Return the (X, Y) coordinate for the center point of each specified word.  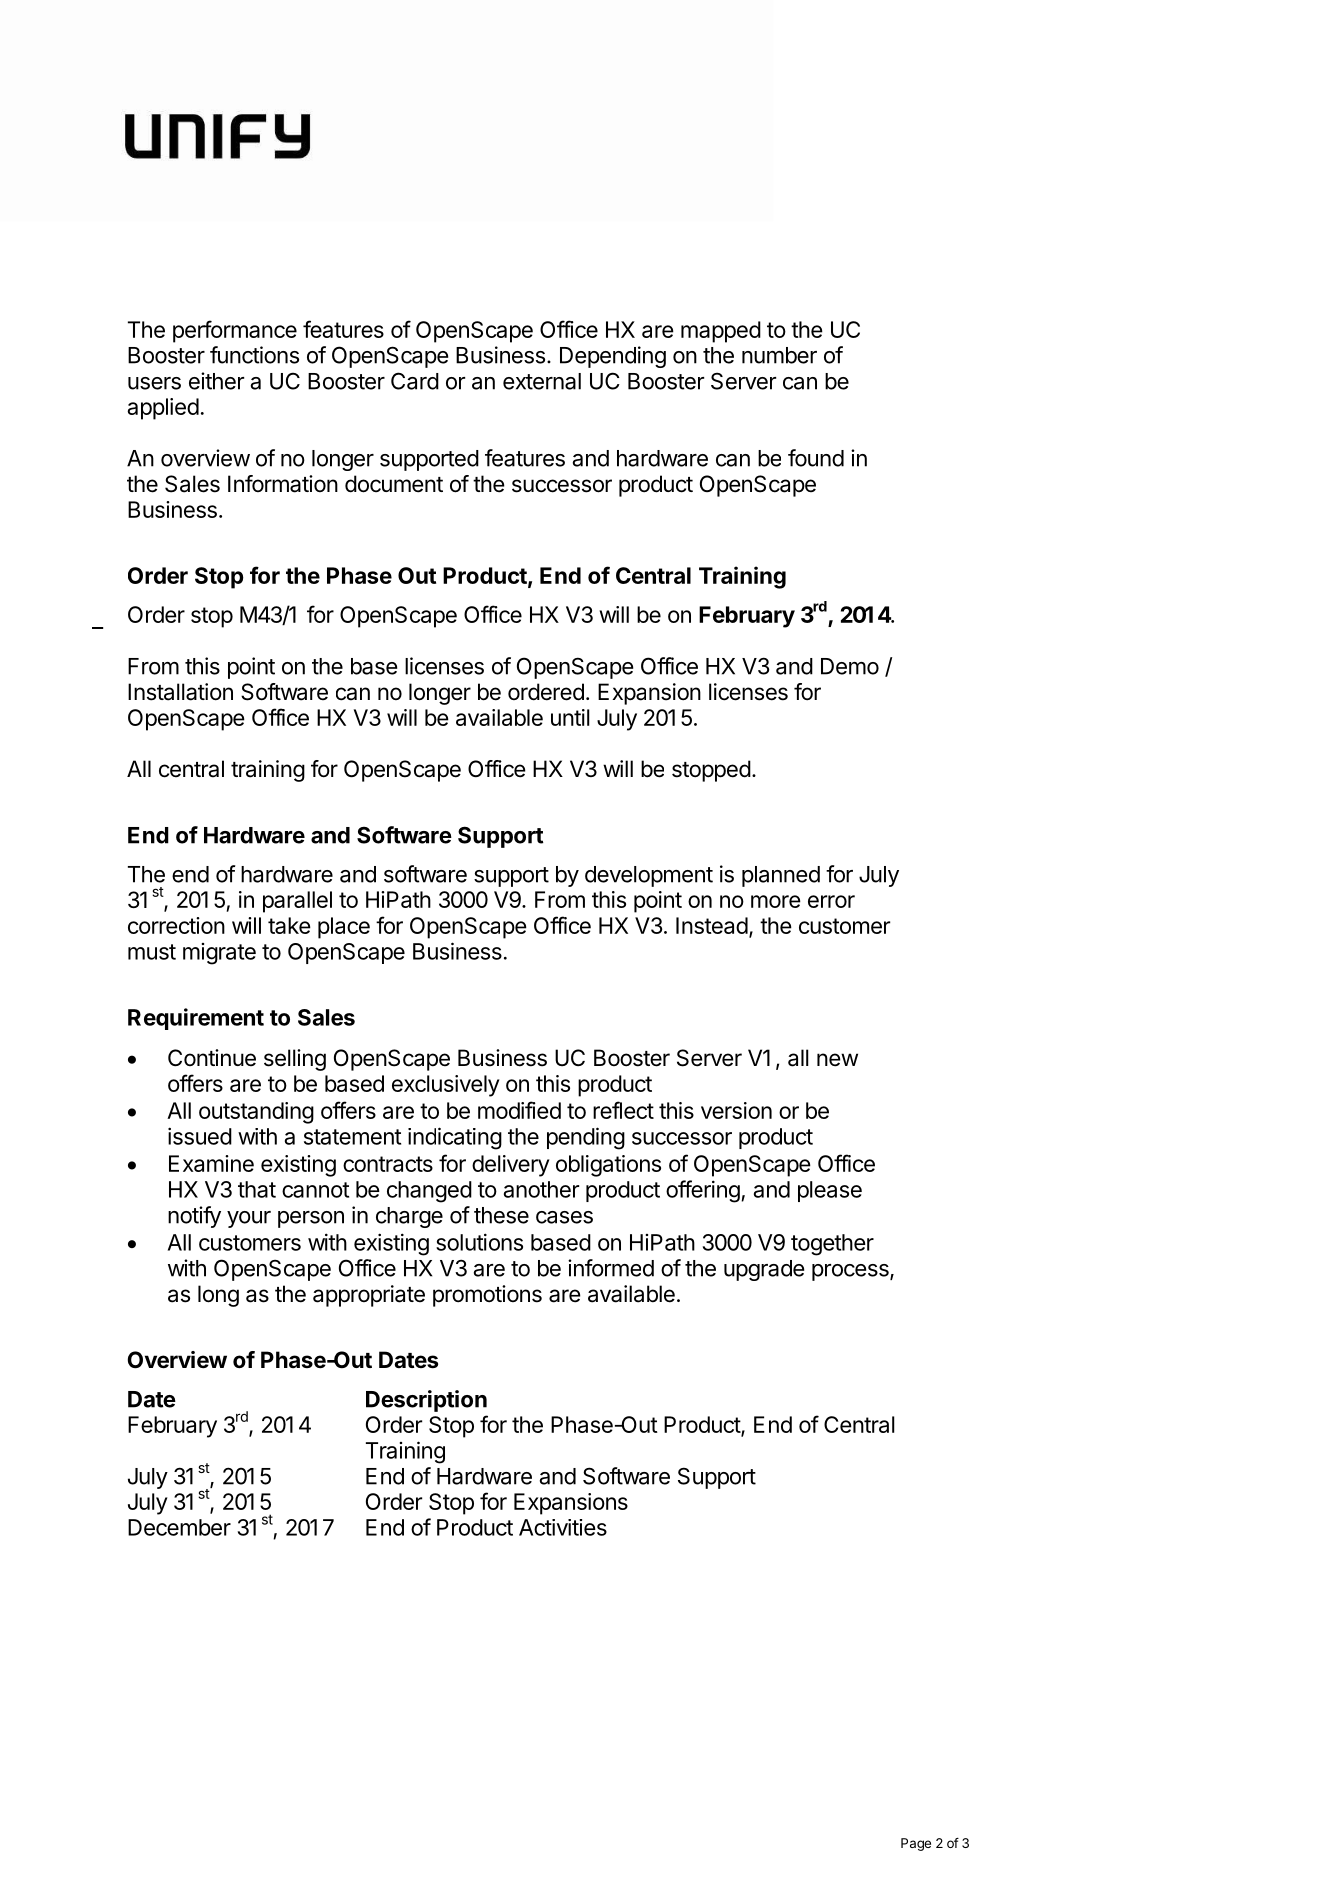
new (837, 1060)
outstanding (256, 1113)
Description (426, 1401)
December (179, 1527)
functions (254, 355)
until (570, 717)
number (779, 355)
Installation (180, 692)
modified (519, 1110)
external (542, 381)
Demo (850, 666)
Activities (563, 1527)
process (851, 1272)
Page (916, 1844)
